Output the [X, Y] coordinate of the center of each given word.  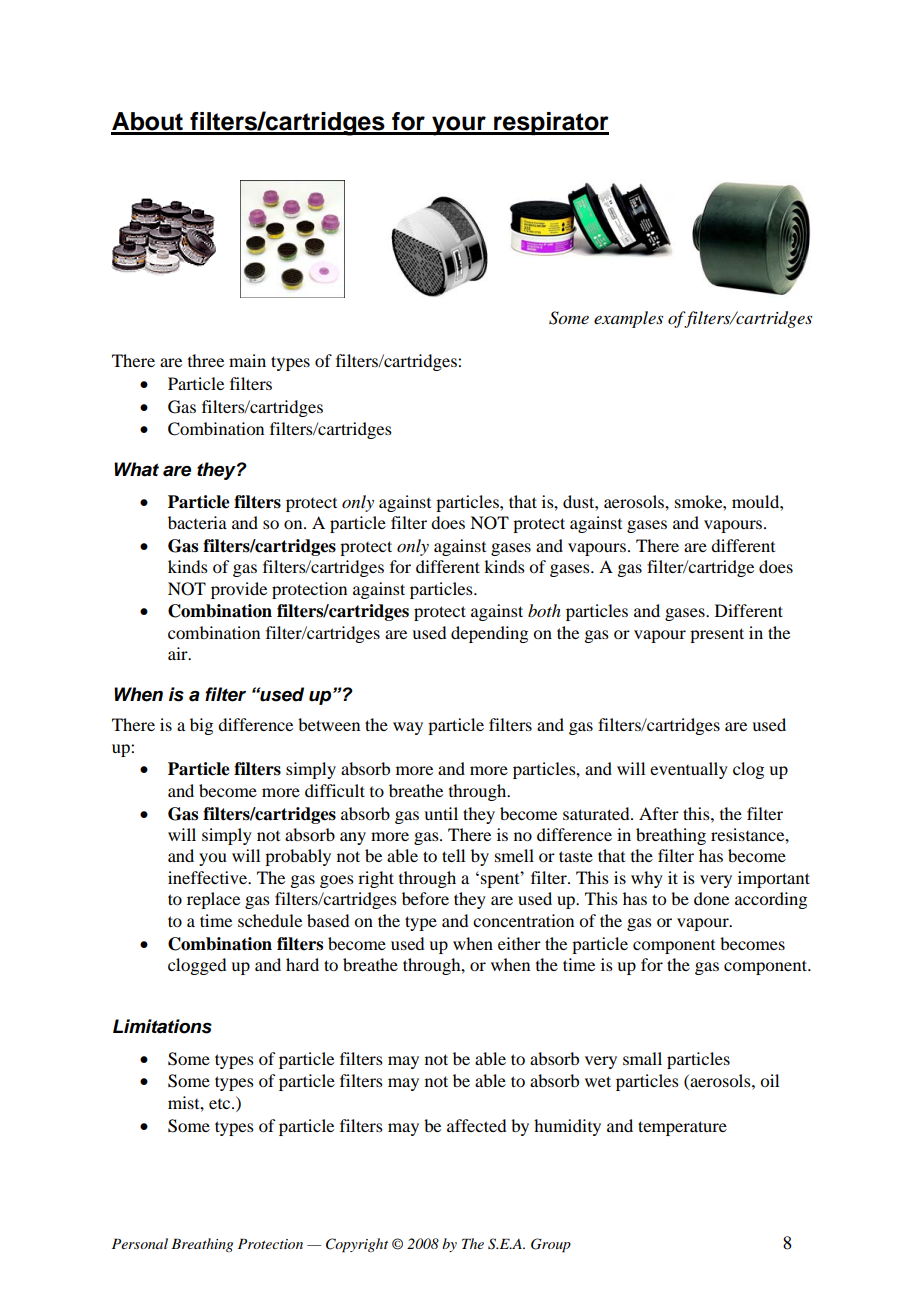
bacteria [197, 522]
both [544, 610]
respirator [550, 123]
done [711, 898]
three [206, 360]
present [717, 635]
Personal [140, 1243]
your [459, 126]
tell [453, 855]
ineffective [209, 877]
